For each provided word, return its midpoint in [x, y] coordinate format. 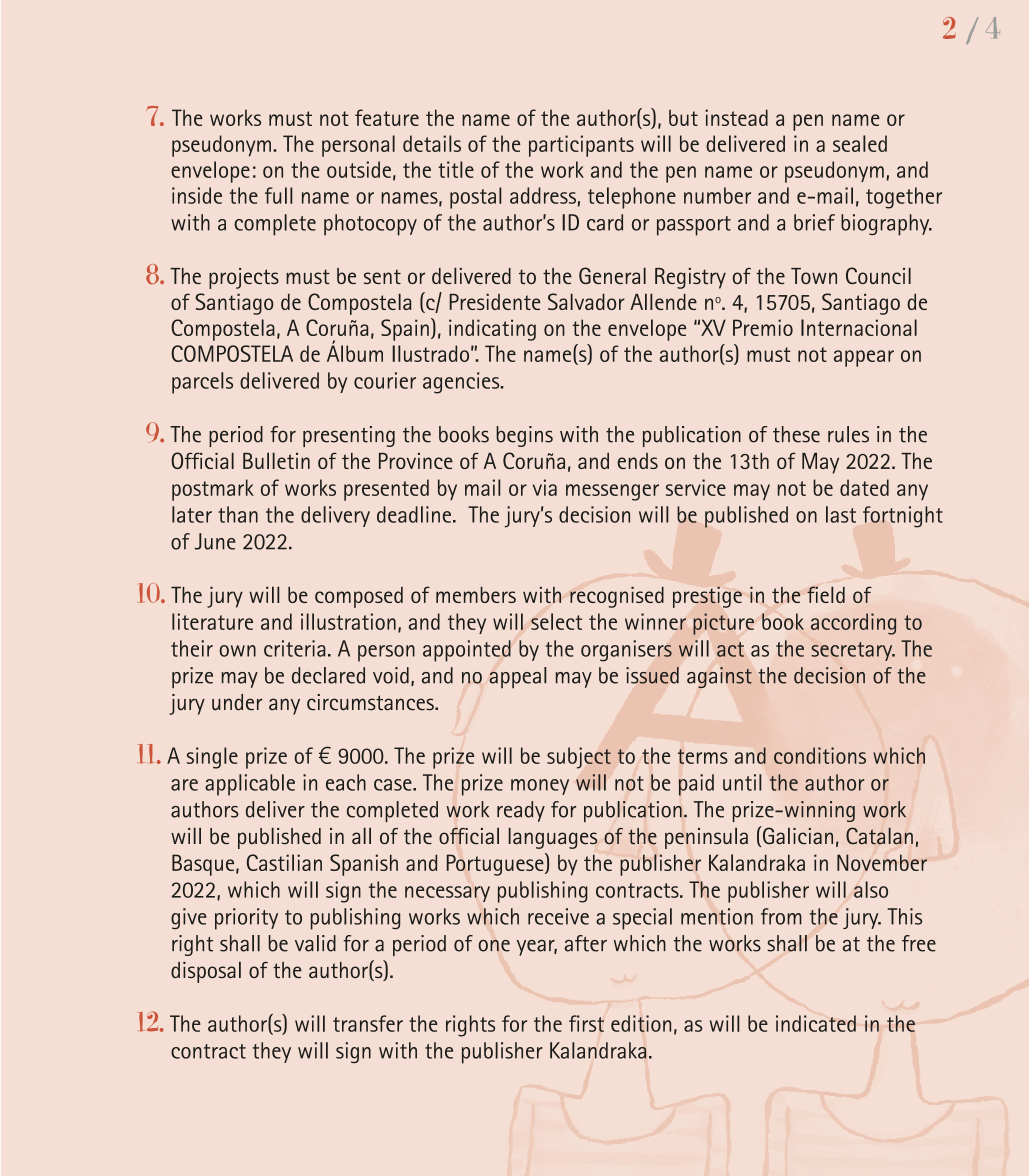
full [279, 195]
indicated [816, 1023]
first [586, 1023]
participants [581, 146]
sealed [860, 143]
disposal [206, 972]
